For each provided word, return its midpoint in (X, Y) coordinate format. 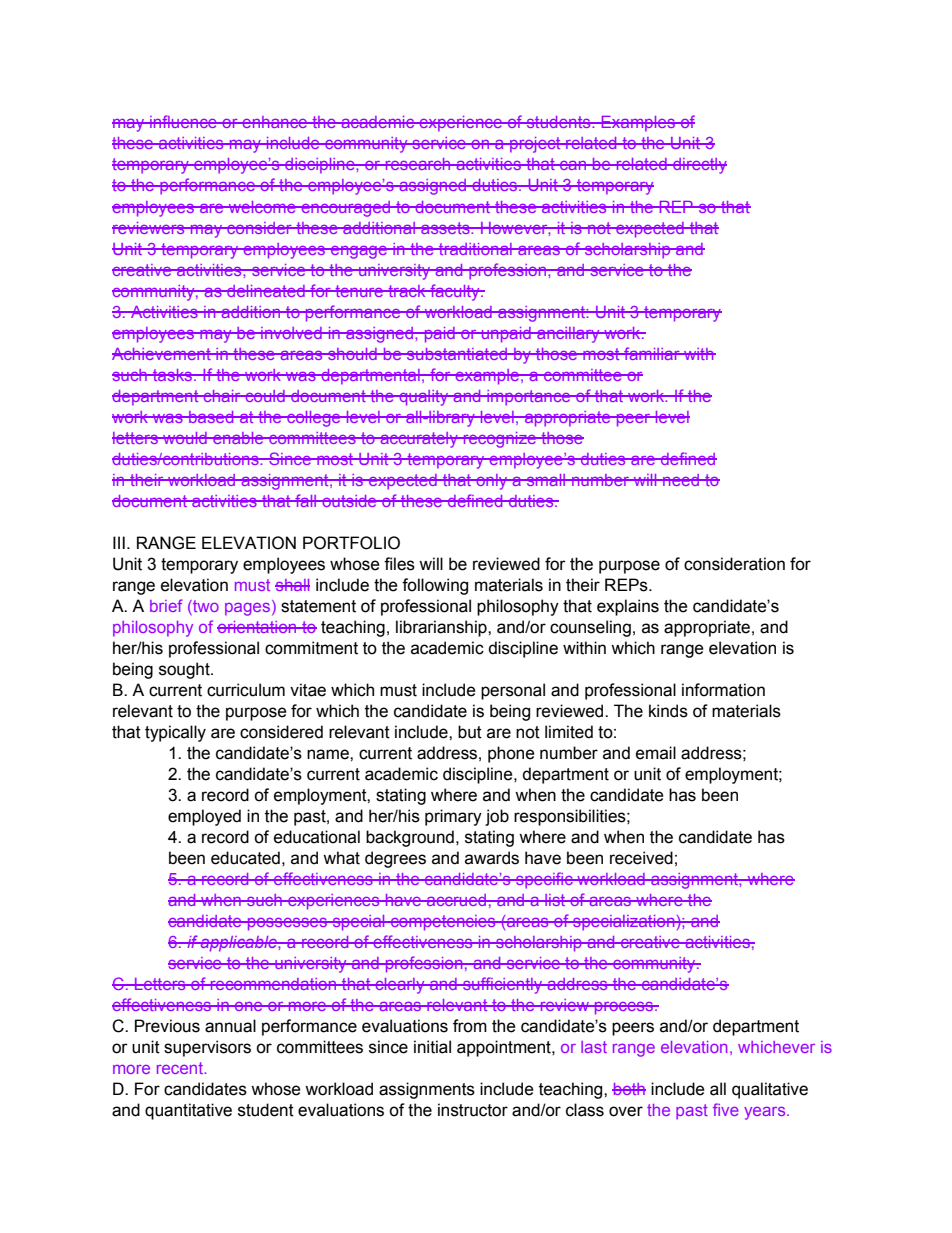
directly (699, 166)
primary (453, 817)
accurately (419, 440)
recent (181, 1068)
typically (175, 733)
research (418, 164)
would (185, 438)
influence (183, 121)
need (681, 480)
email (656, 753)
